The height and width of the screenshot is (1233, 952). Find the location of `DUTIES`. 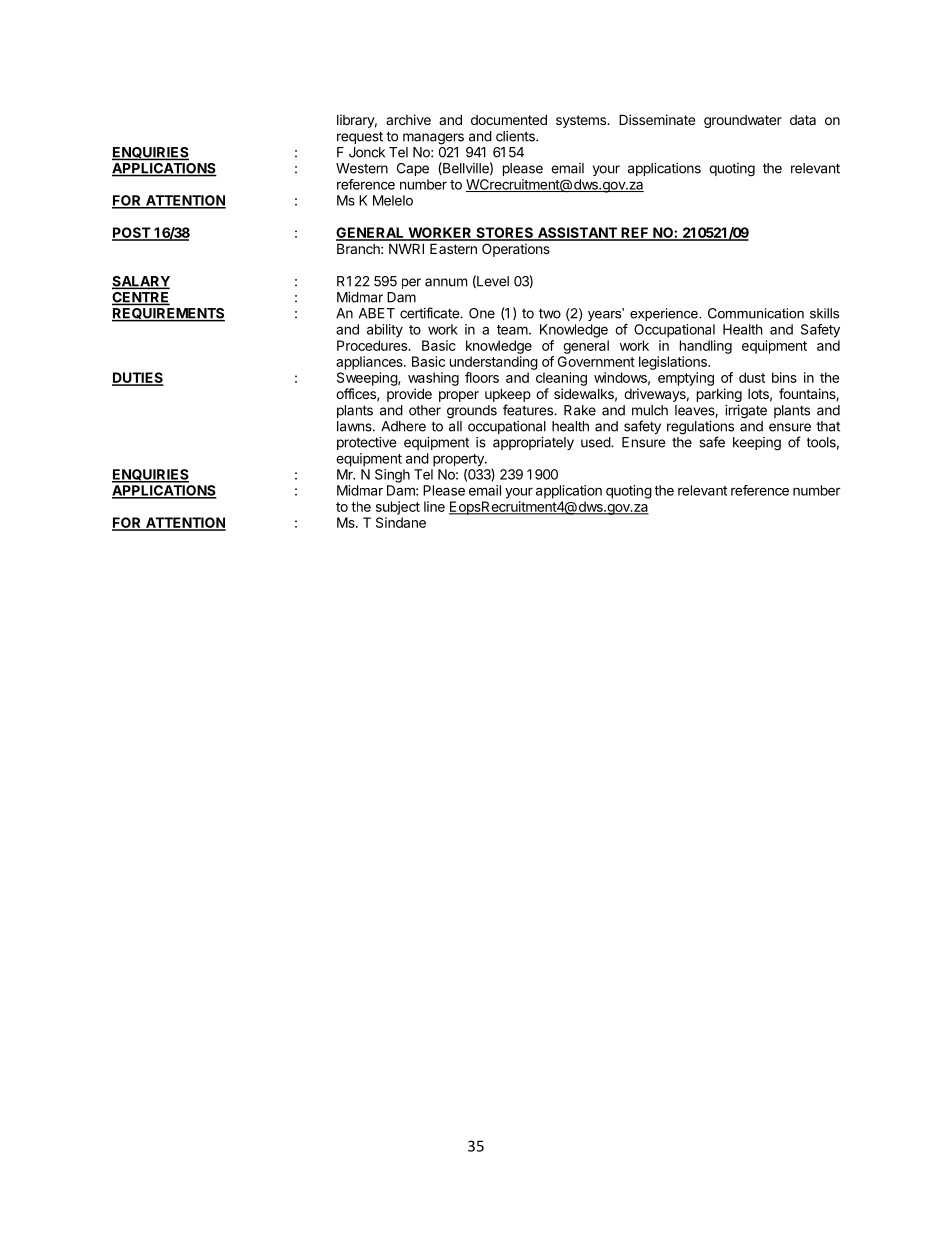

DUTIES is located at coordinates (138, 379).
